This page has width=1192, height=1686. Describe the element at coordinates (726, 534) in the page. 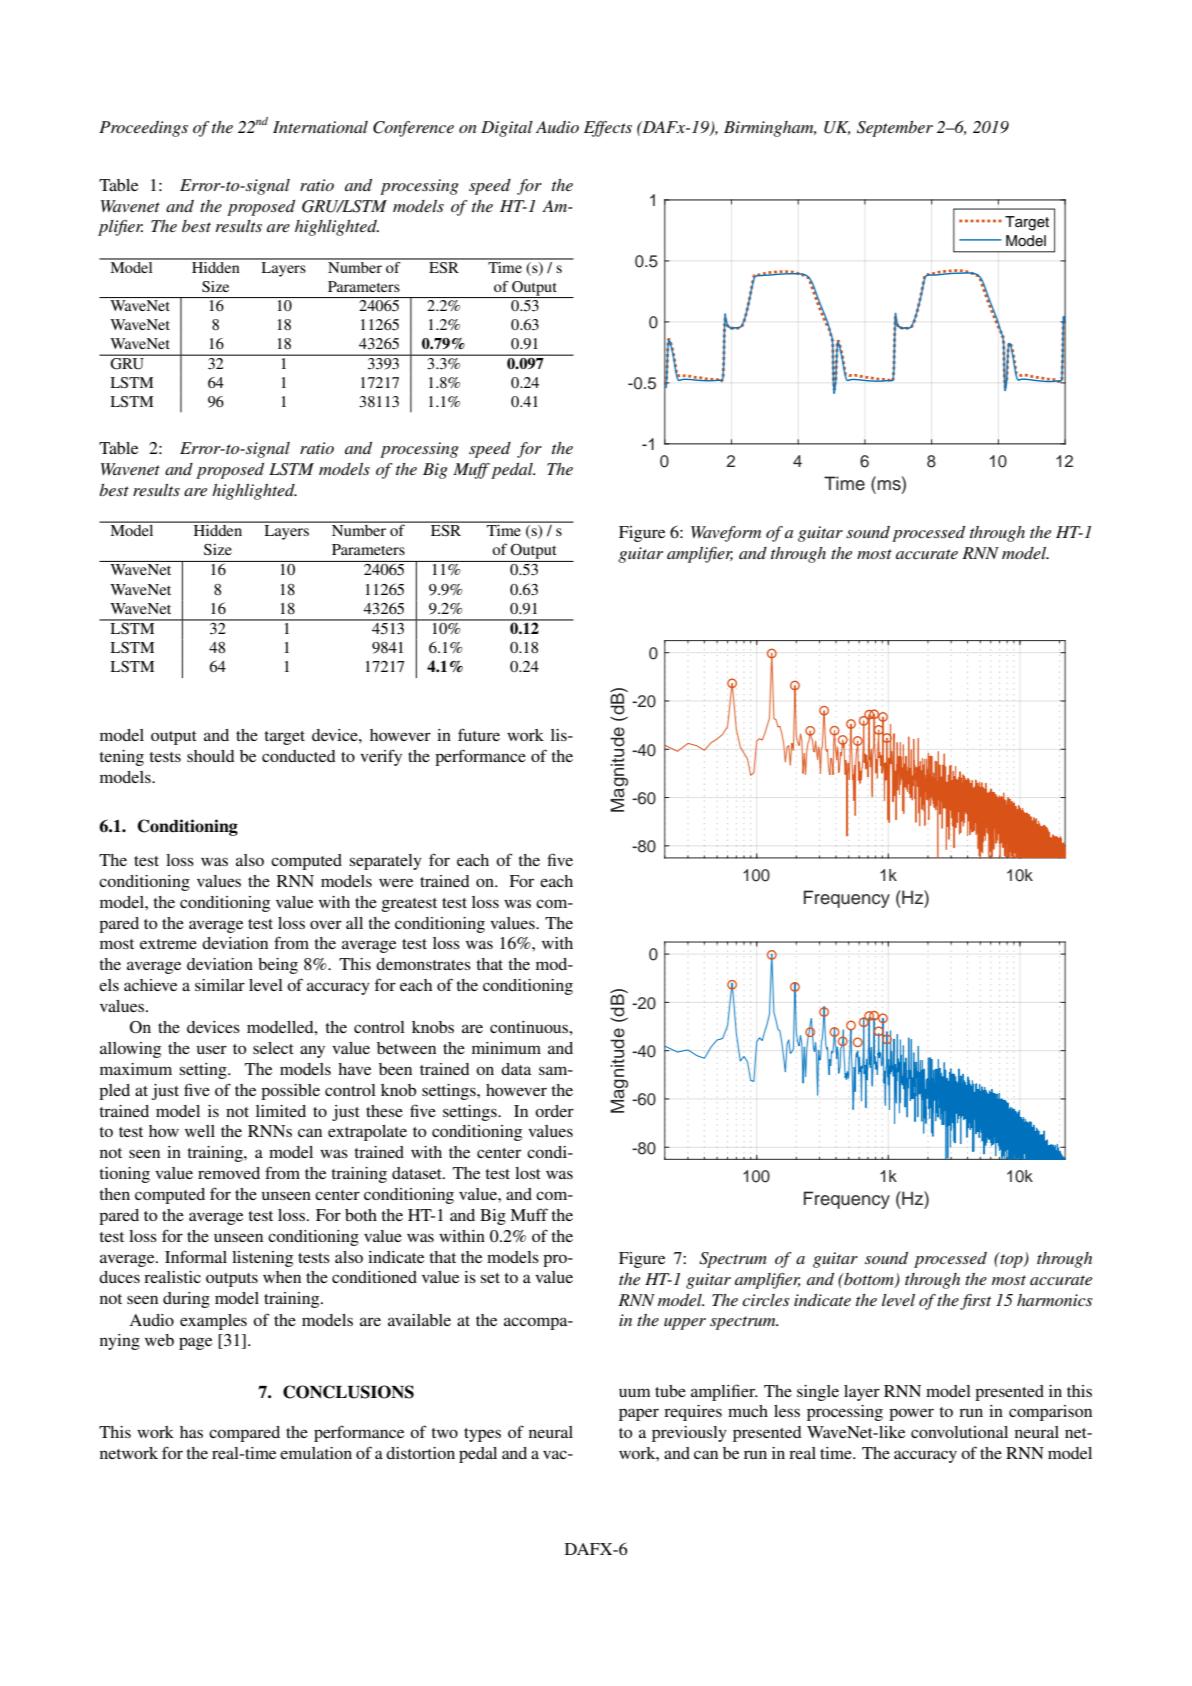

I see `Waveform` at that location.
